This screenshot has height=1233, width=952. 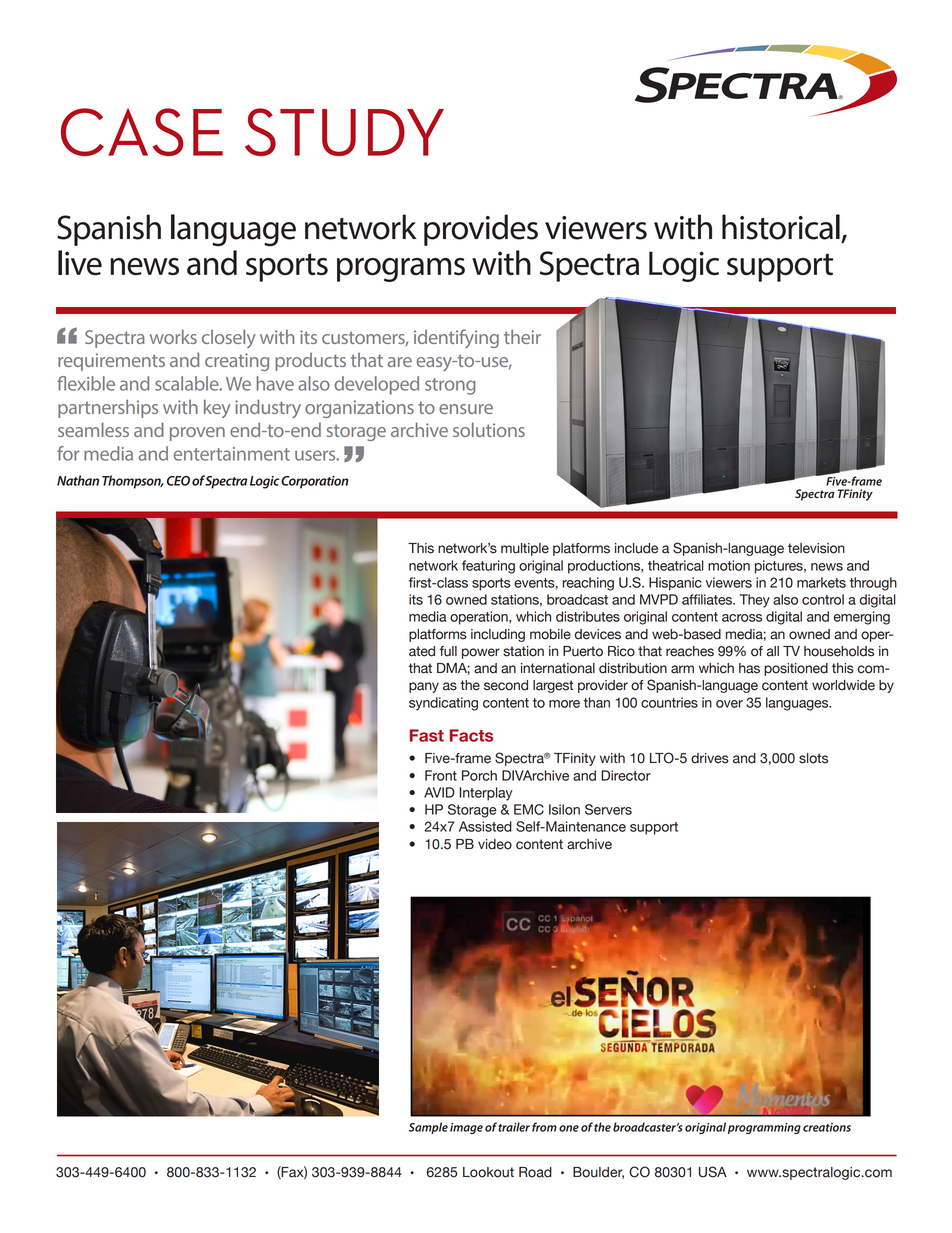 What do you see at coordinates (428, 1128) in the screenshot?
I see `Sample` at bounding box center [428, 1128].
